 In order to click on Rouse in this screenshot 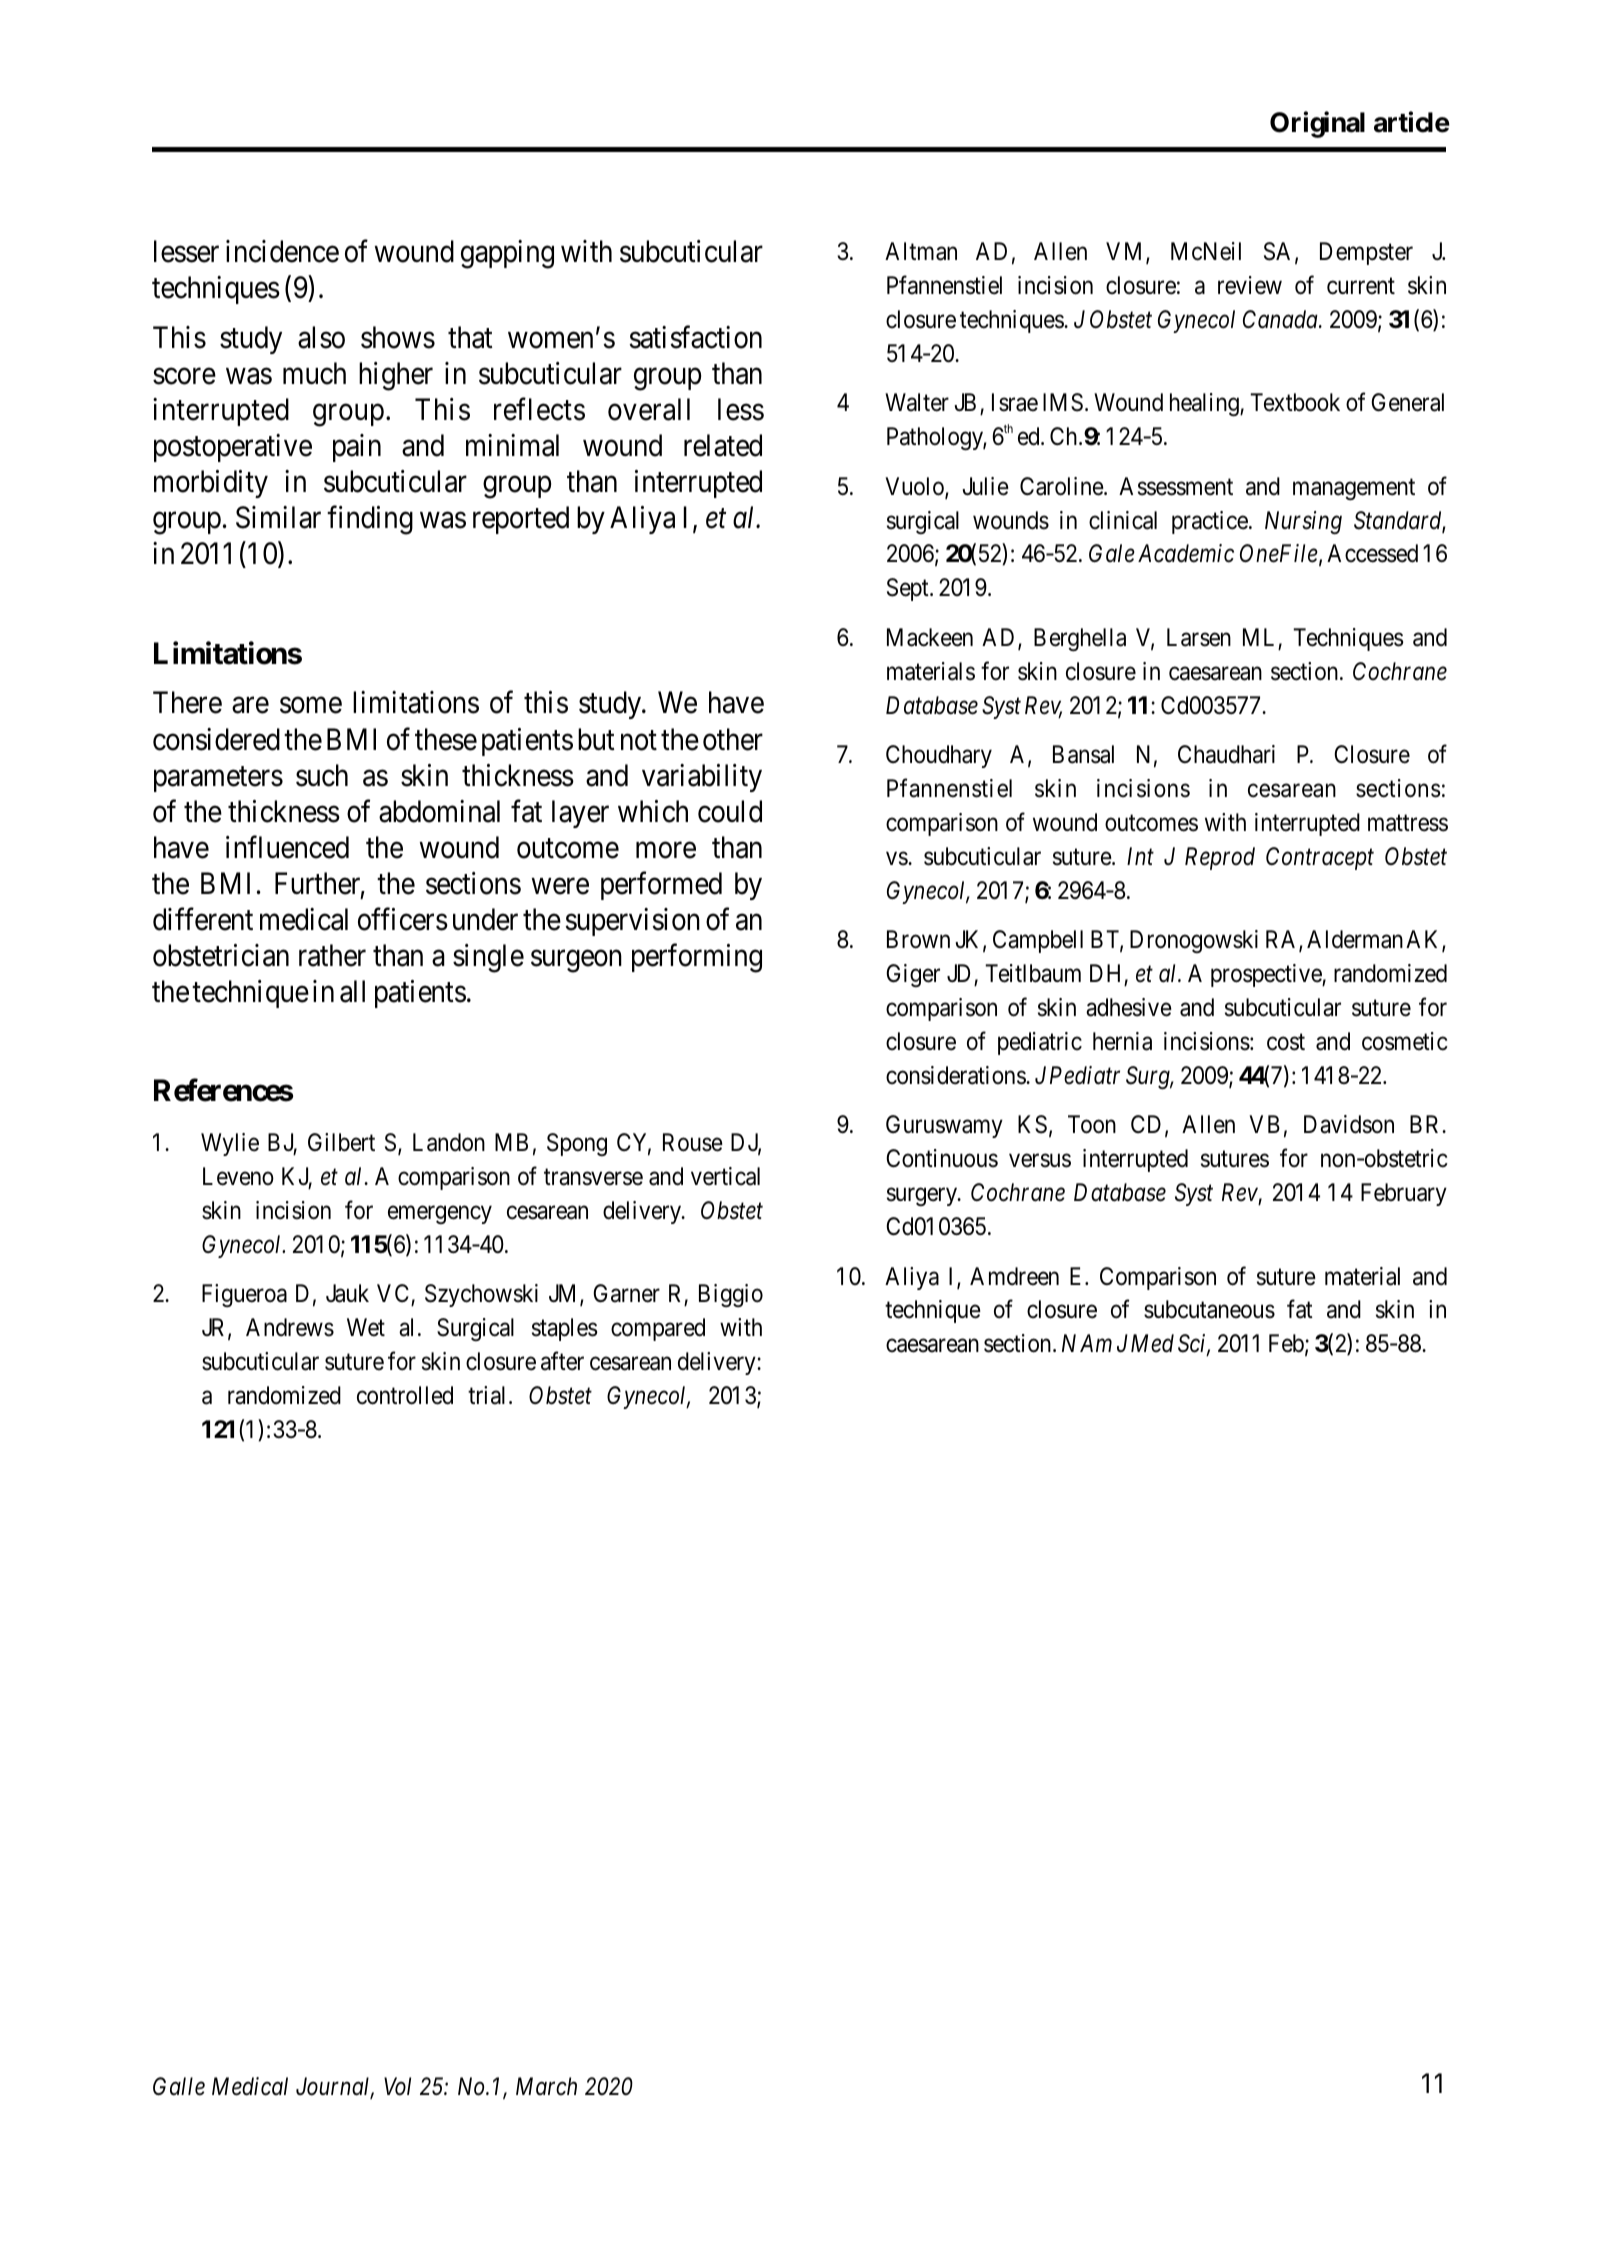, I will do `click(693, 1142)`.
